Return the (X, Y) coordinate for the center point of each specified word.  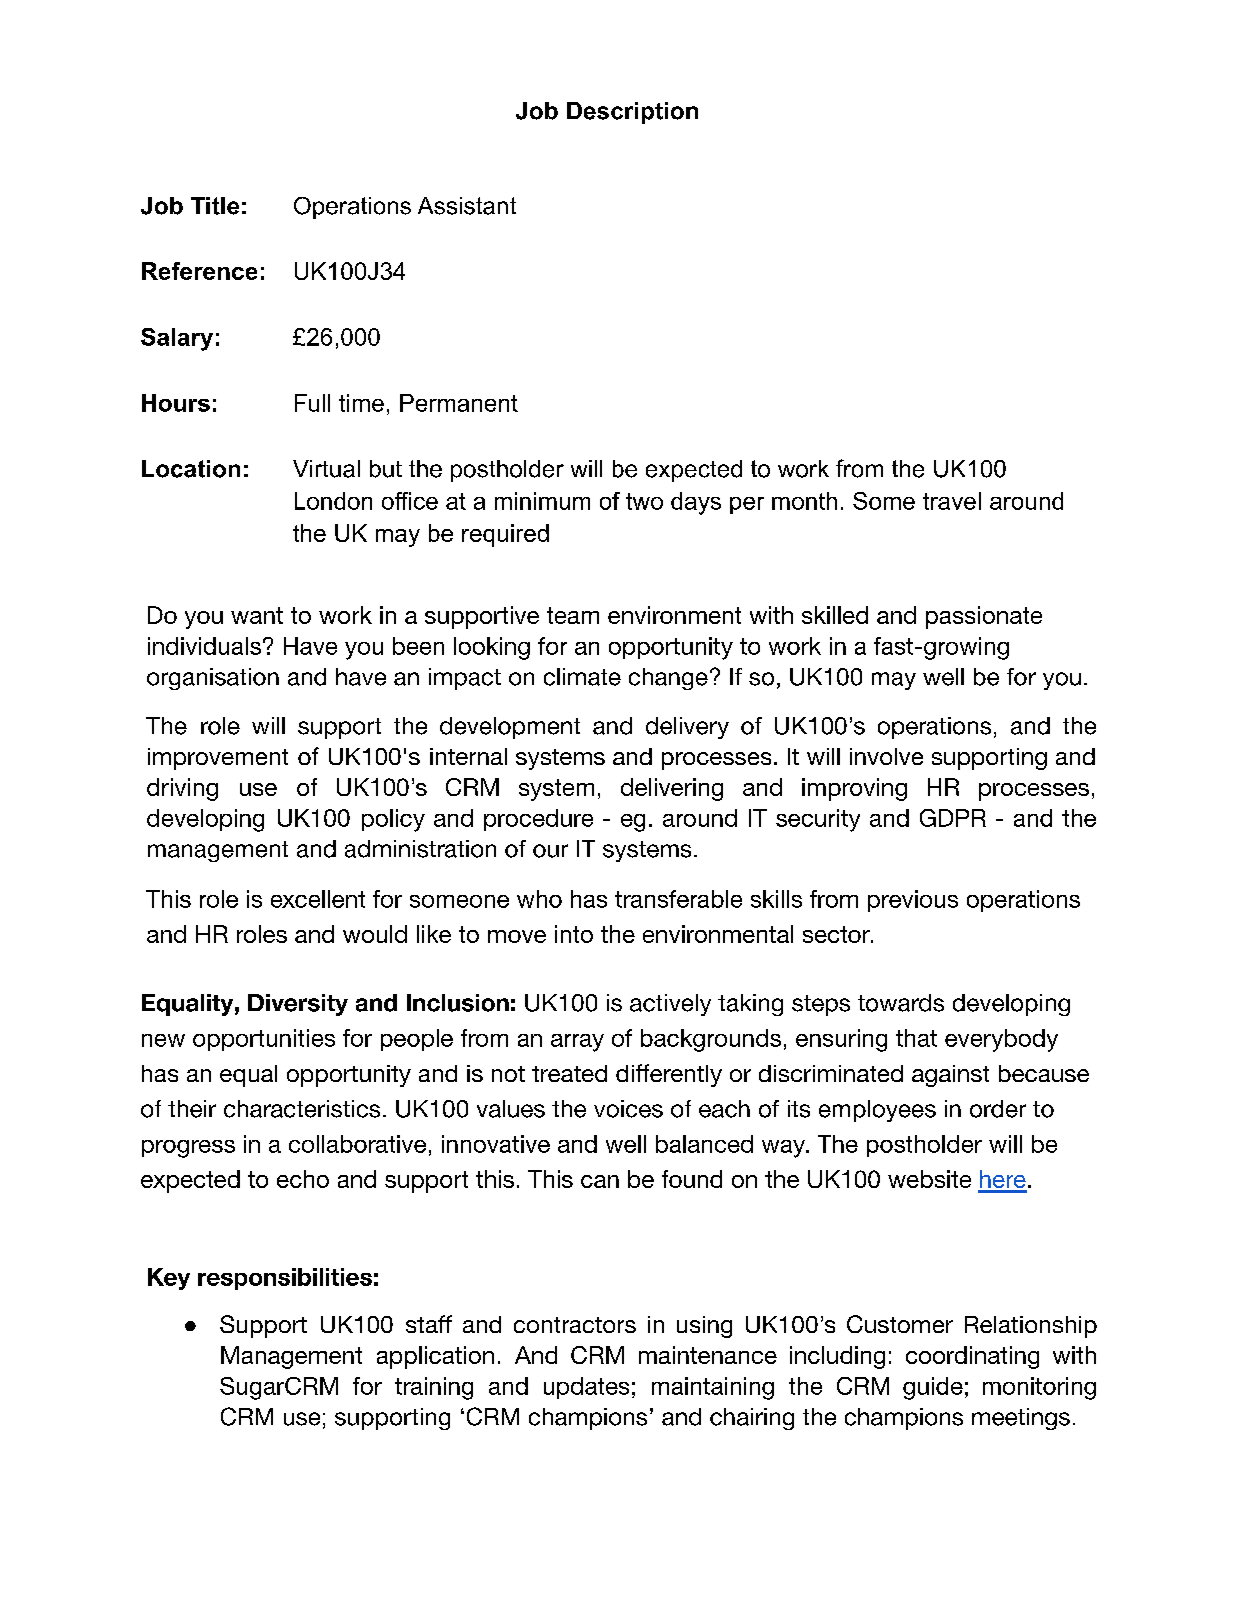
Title (215, 206)
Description (632, 113)
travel (952, 501)
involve (886, 756)
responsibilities (285, 1279)
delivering (672, 789)
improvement (218, 759)
